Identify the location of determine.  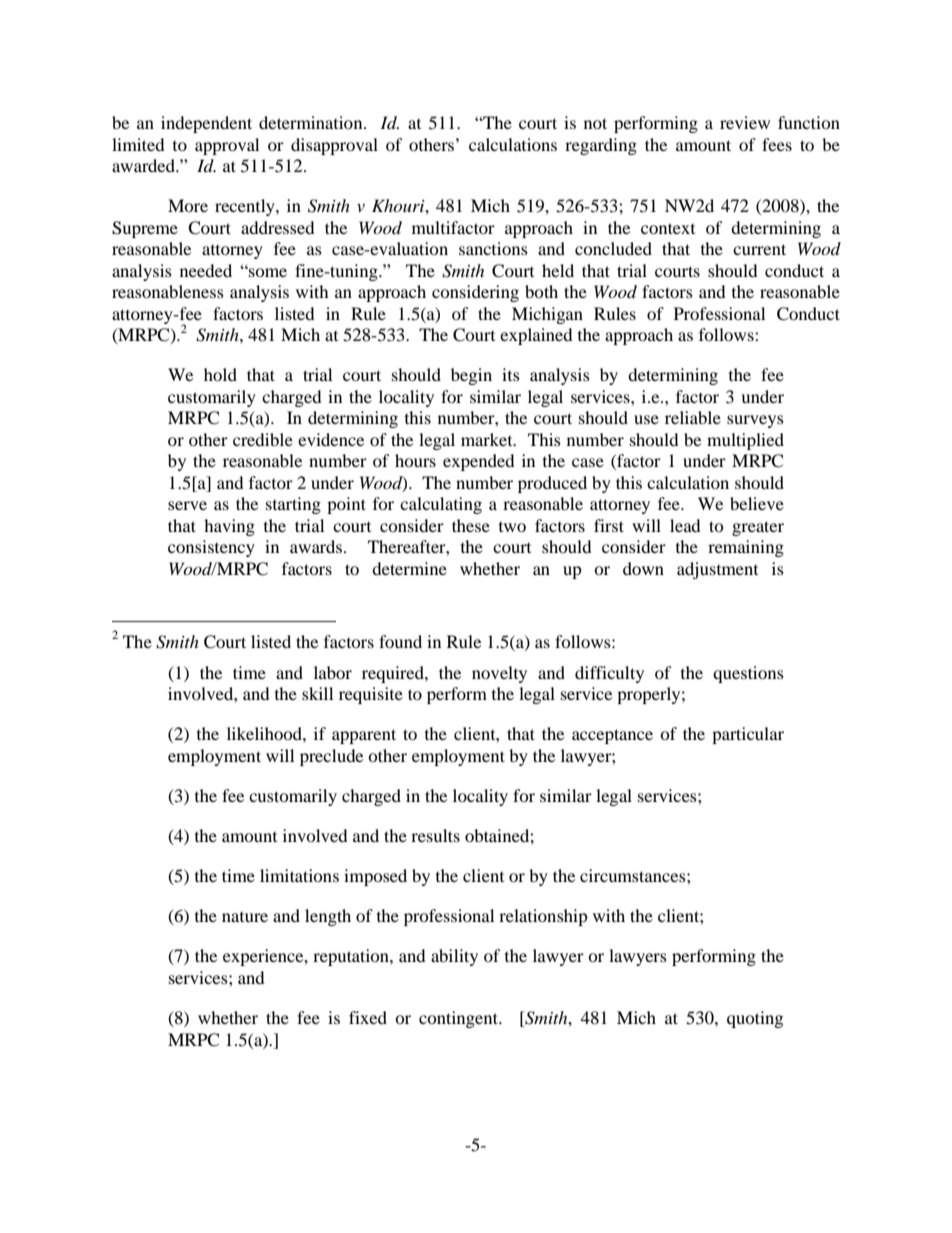
(409, 568).
